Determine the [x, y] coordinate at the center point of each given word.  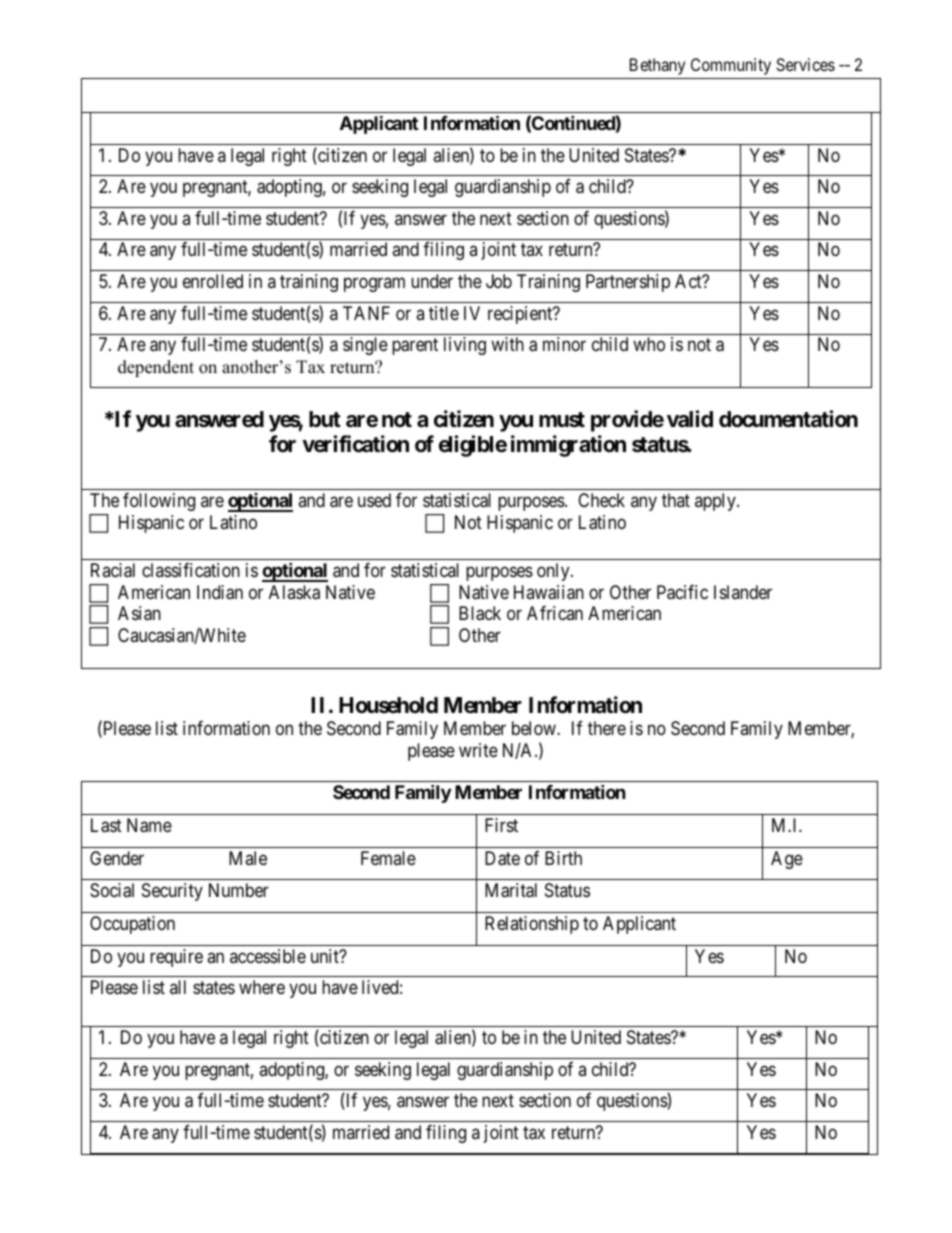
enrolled [213, 281]
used [374, 500]
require [176, 958]
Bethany [657, 66]
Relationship [532, 925]
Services [805, 64]
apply [716, 502]
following [159, 502]
